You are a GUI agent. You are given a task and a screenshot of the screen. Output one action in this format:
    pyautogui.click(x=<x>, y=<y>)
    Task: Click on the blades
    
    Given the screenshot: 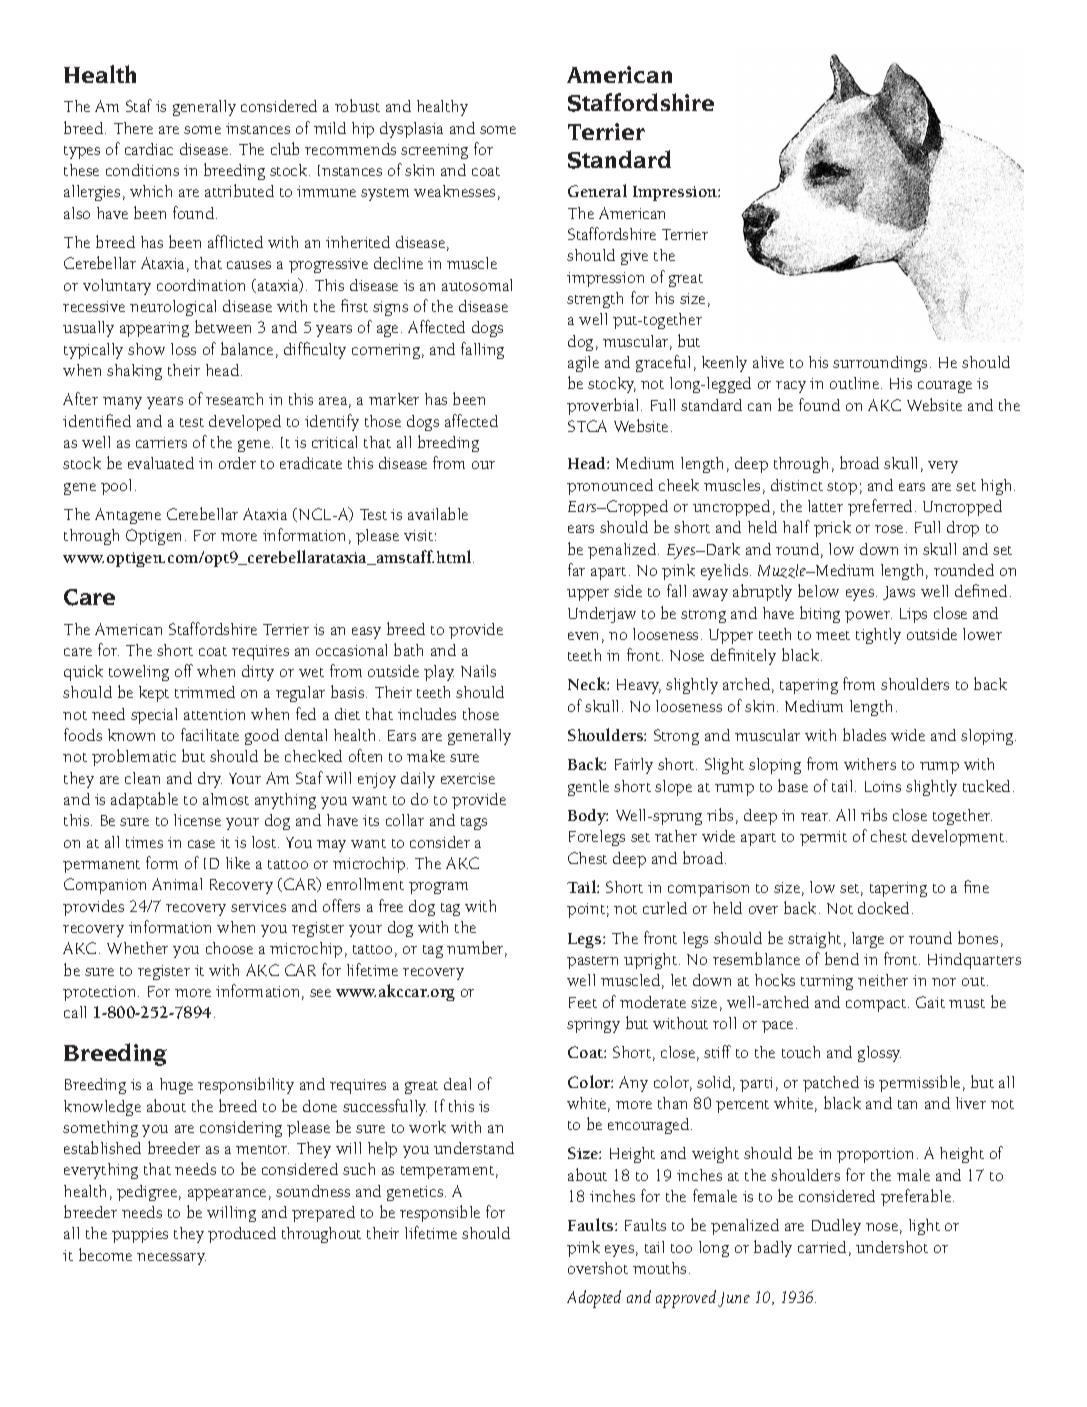 What is the action you would take?
    pyautogui.click(x=864, y=734)
